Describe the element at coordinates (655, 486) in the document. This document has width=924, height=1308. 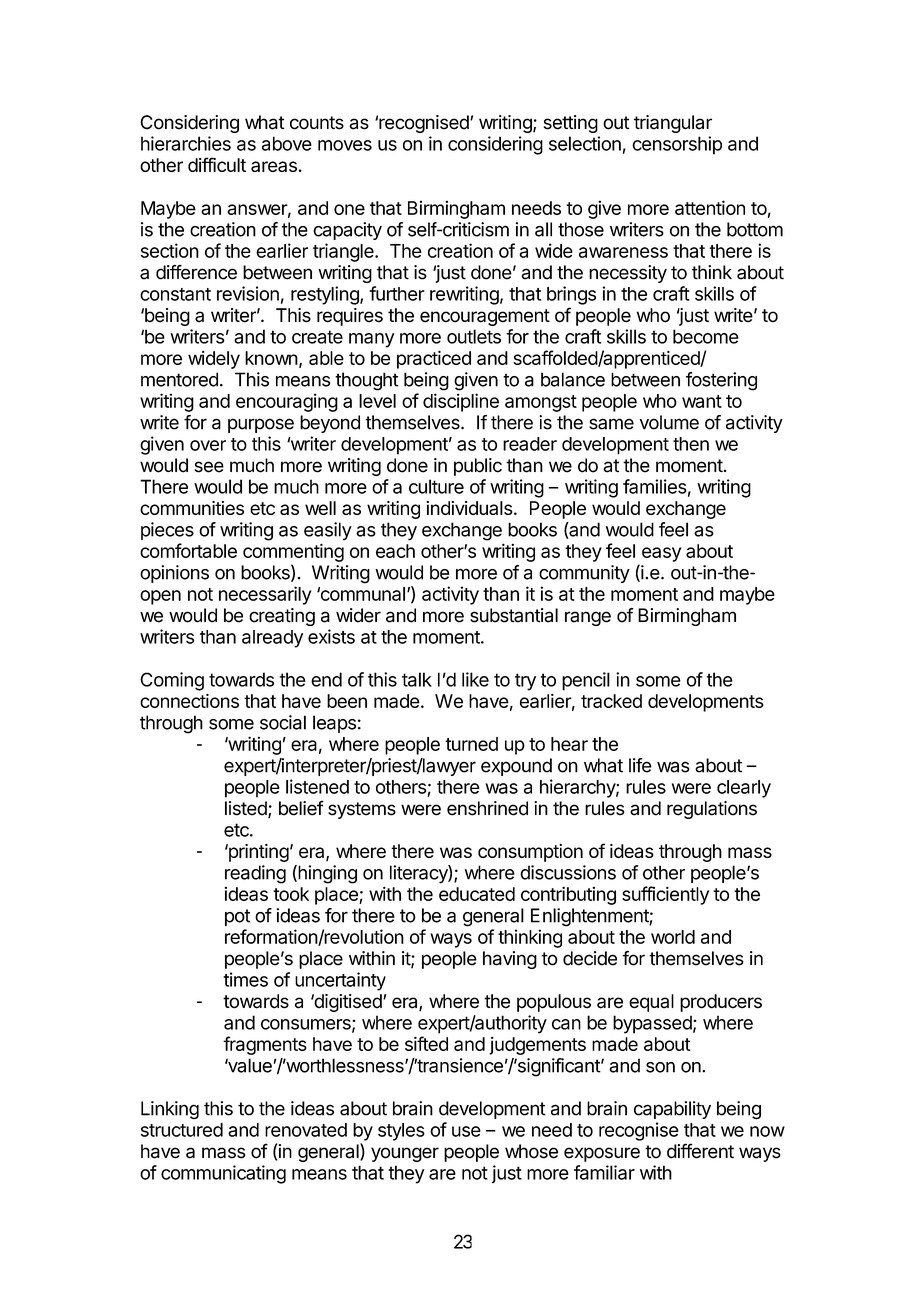
I see `families` at that location.
